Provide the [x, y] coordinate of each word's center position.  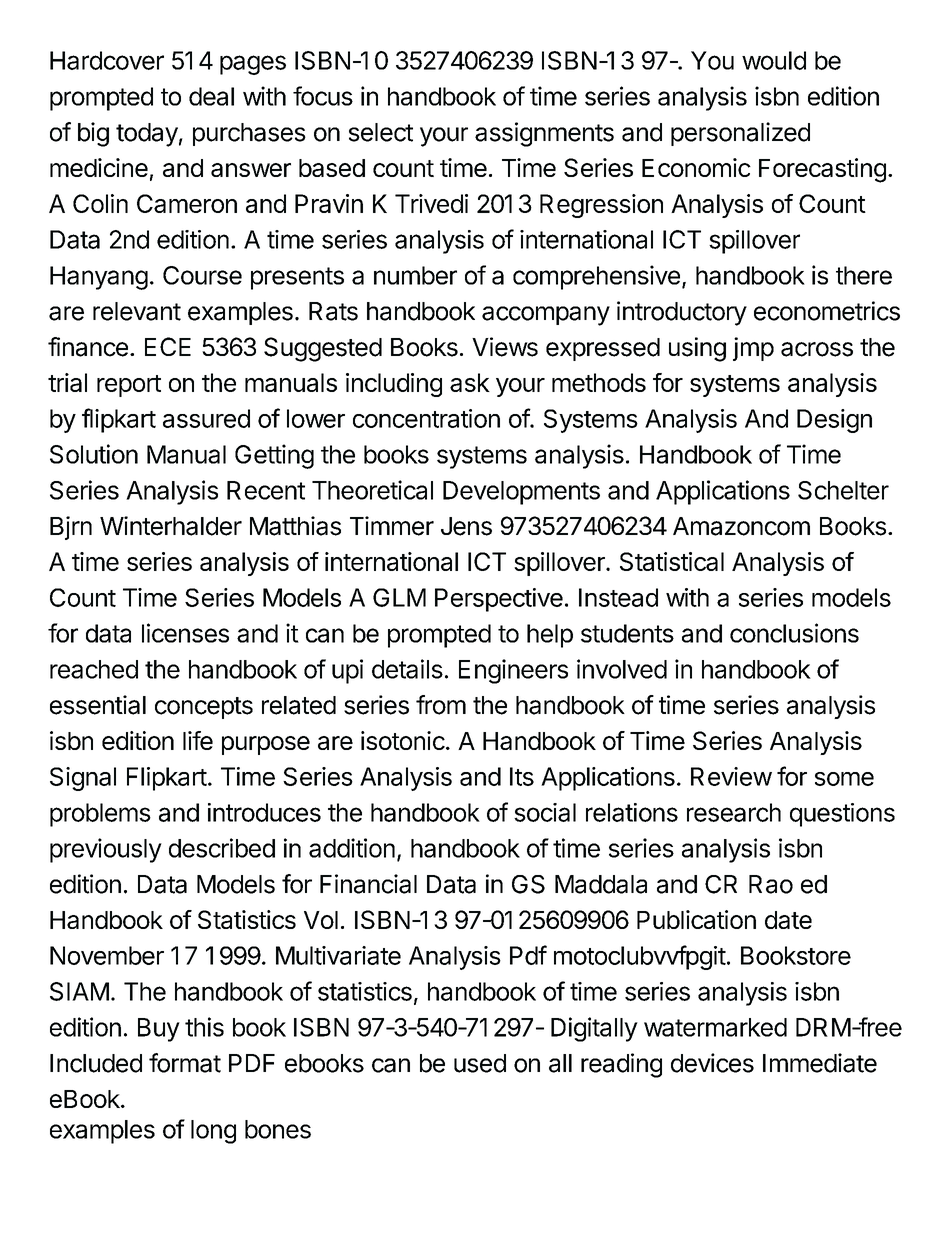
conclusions [794, 633]
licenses [185, 633]
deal [211, 96]
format [185, 1063]
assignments [544, 134]
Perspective [499, 600]
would [774, 60]
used [480, 1063]
